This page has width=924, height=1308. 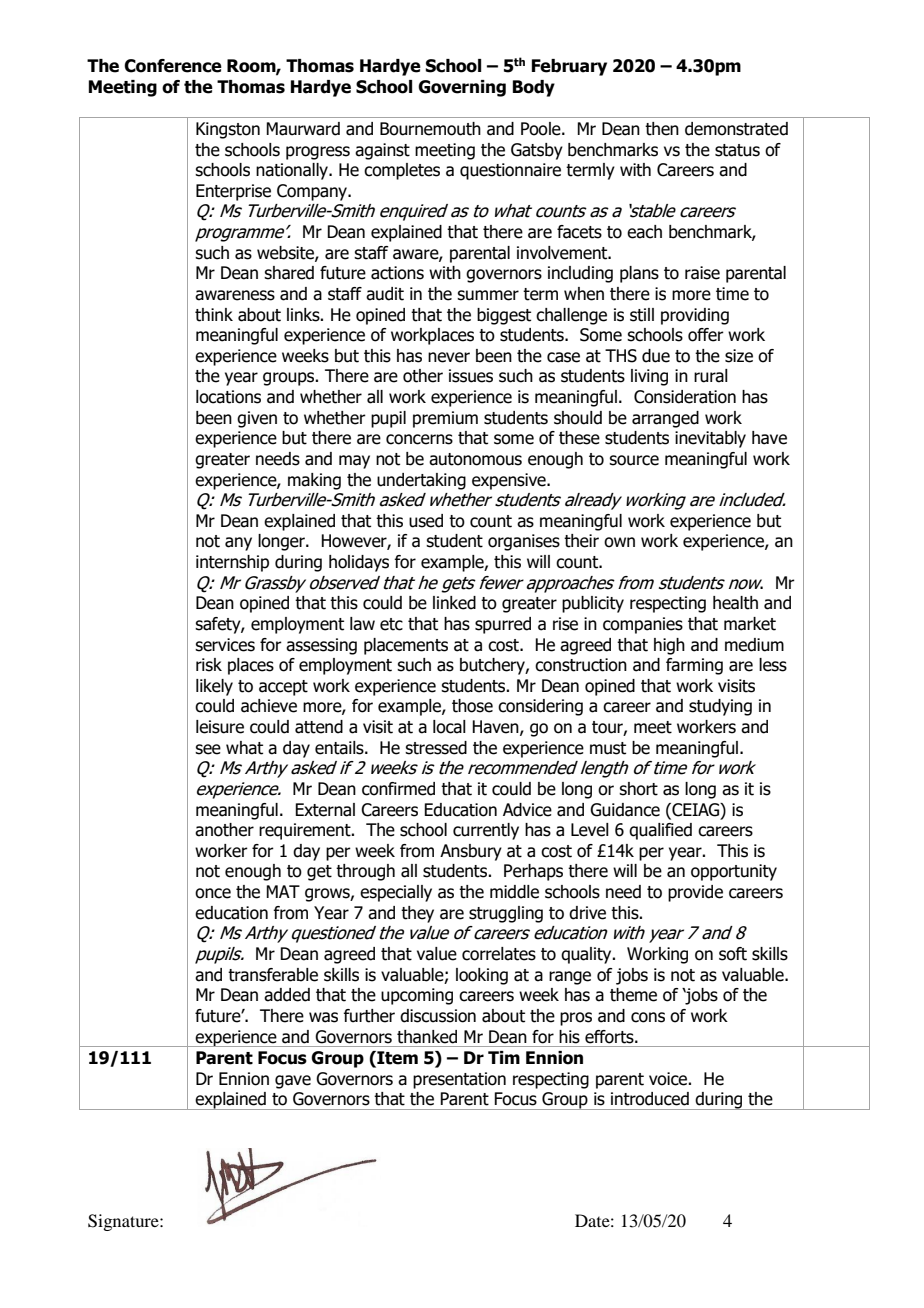 What do you see at coordinates (124, 1222) in the page?
I see `Signature` at bounding box center [124, 1222].
